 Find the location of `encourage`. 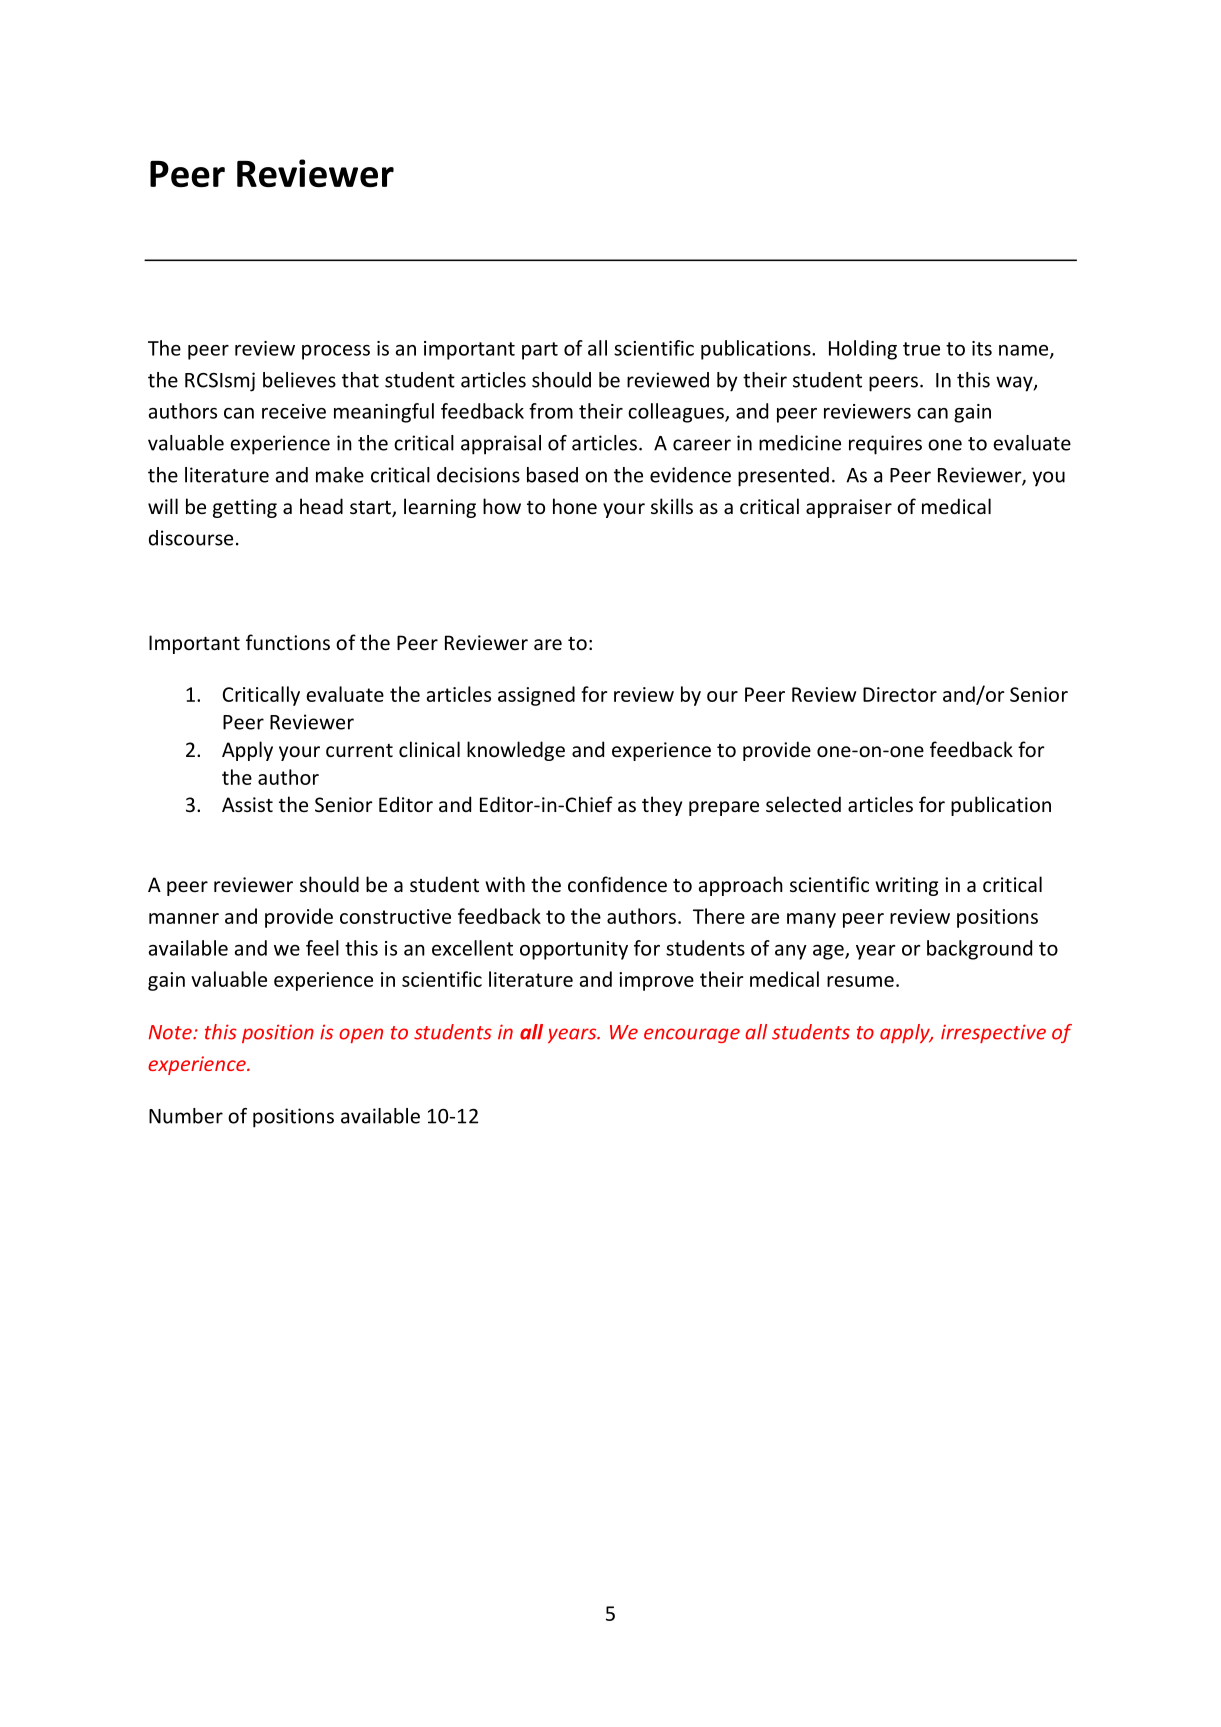

encourage is located at coordinates (692, 1035).
